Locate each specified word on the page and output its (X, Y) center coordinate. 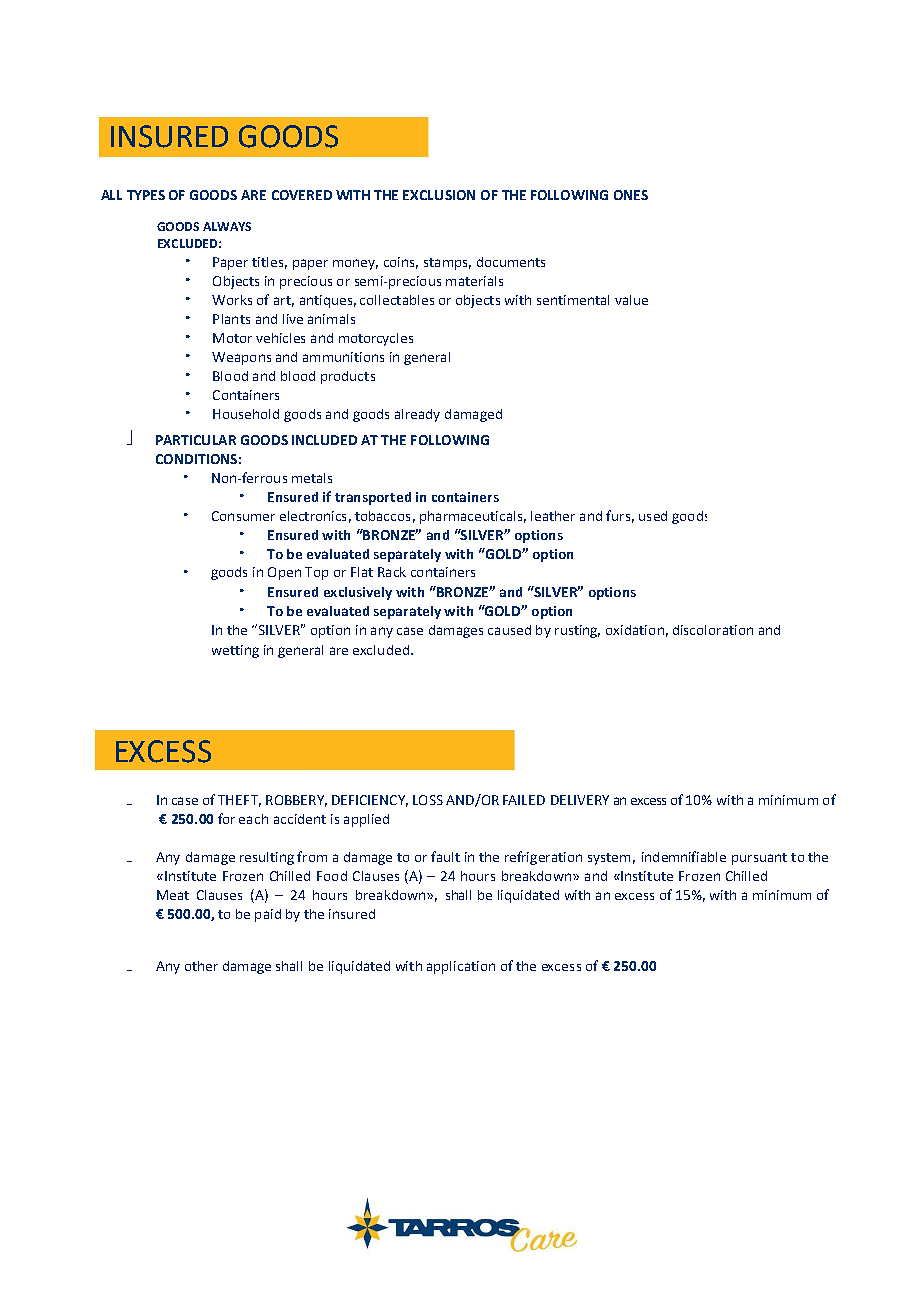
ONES (631, 195)
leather (553, 516)
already (417, 415)
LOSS (428, 800)
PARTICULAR (196, 440)
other (201, 966)
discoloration (713, 630)
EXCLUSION (439, 195)
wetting (235, 651)
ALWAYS (227, 226)
